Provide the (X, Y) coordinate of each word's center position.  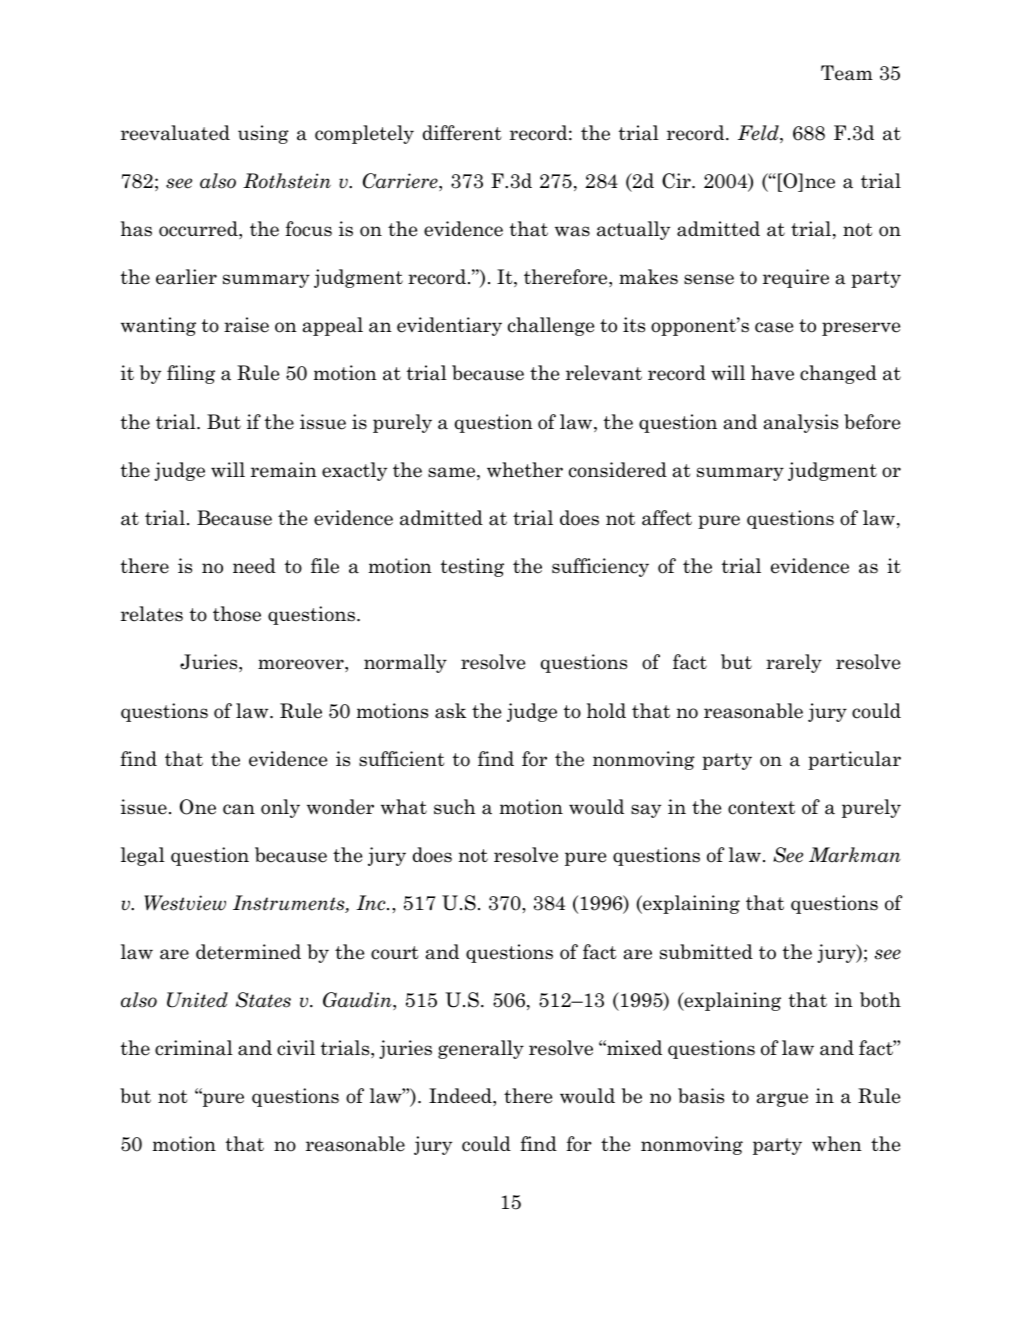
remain (284, 470)
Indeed (461, 1097)
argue (782, 1100)
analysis (801, 423)
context (761, 808)
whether (525, 470)
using (263, 134)
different (462, 133)
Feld (759, 134)
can (239, 809)
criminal (194, 1048)
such (455, 807)
